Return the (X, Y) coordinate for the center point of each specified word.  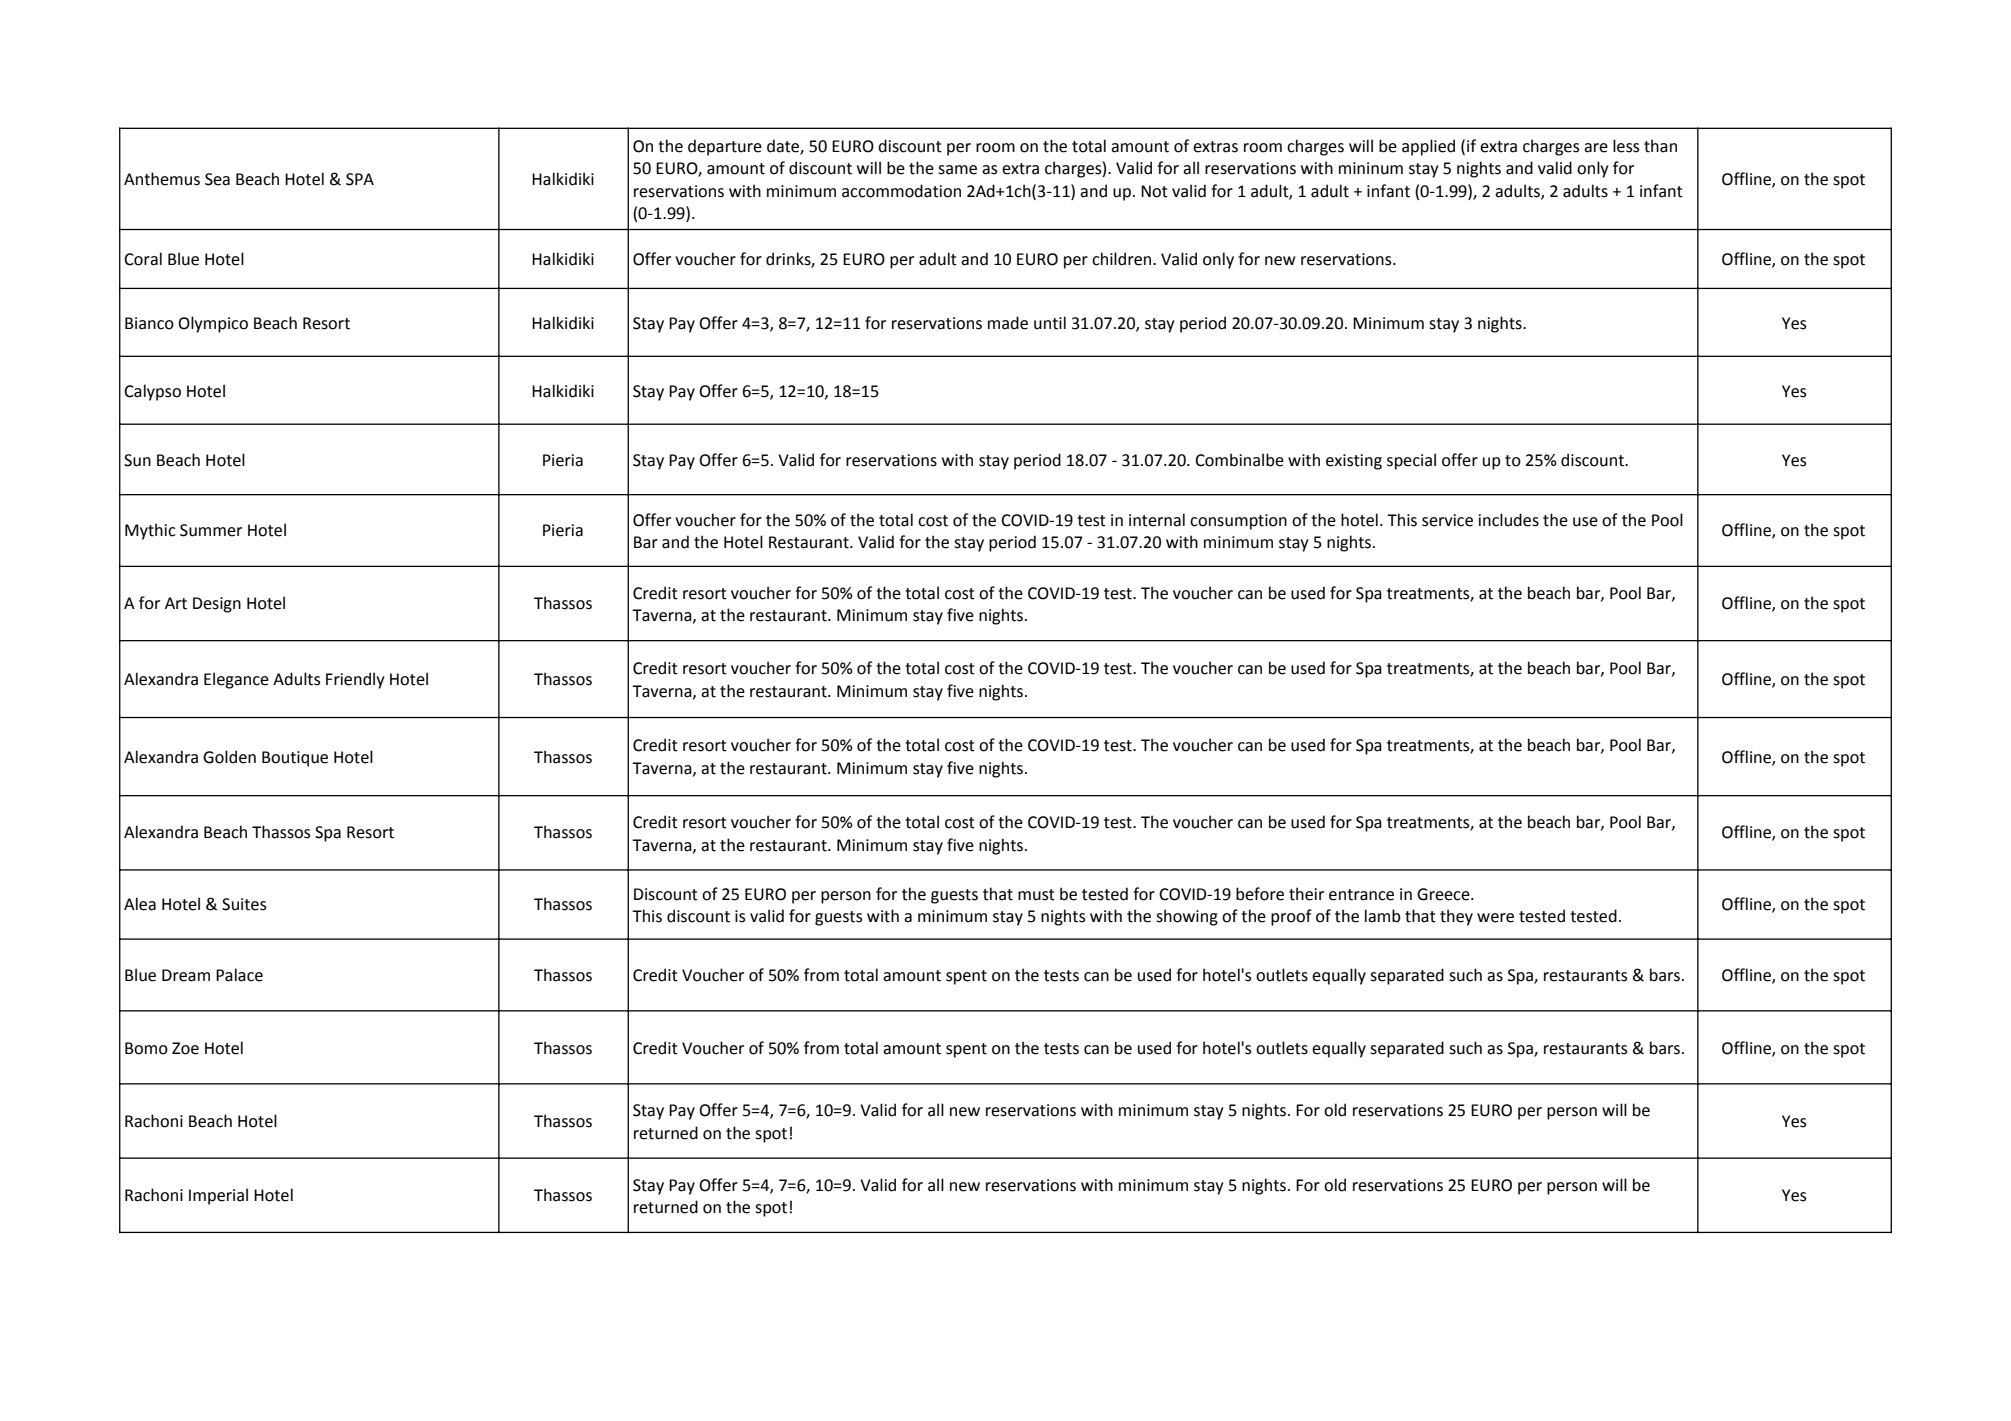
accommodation (901, 191)
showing (1187, 917)
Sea (217, 179)
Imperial (218, 1196)
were (1495, 918)
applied (1428, 147)
